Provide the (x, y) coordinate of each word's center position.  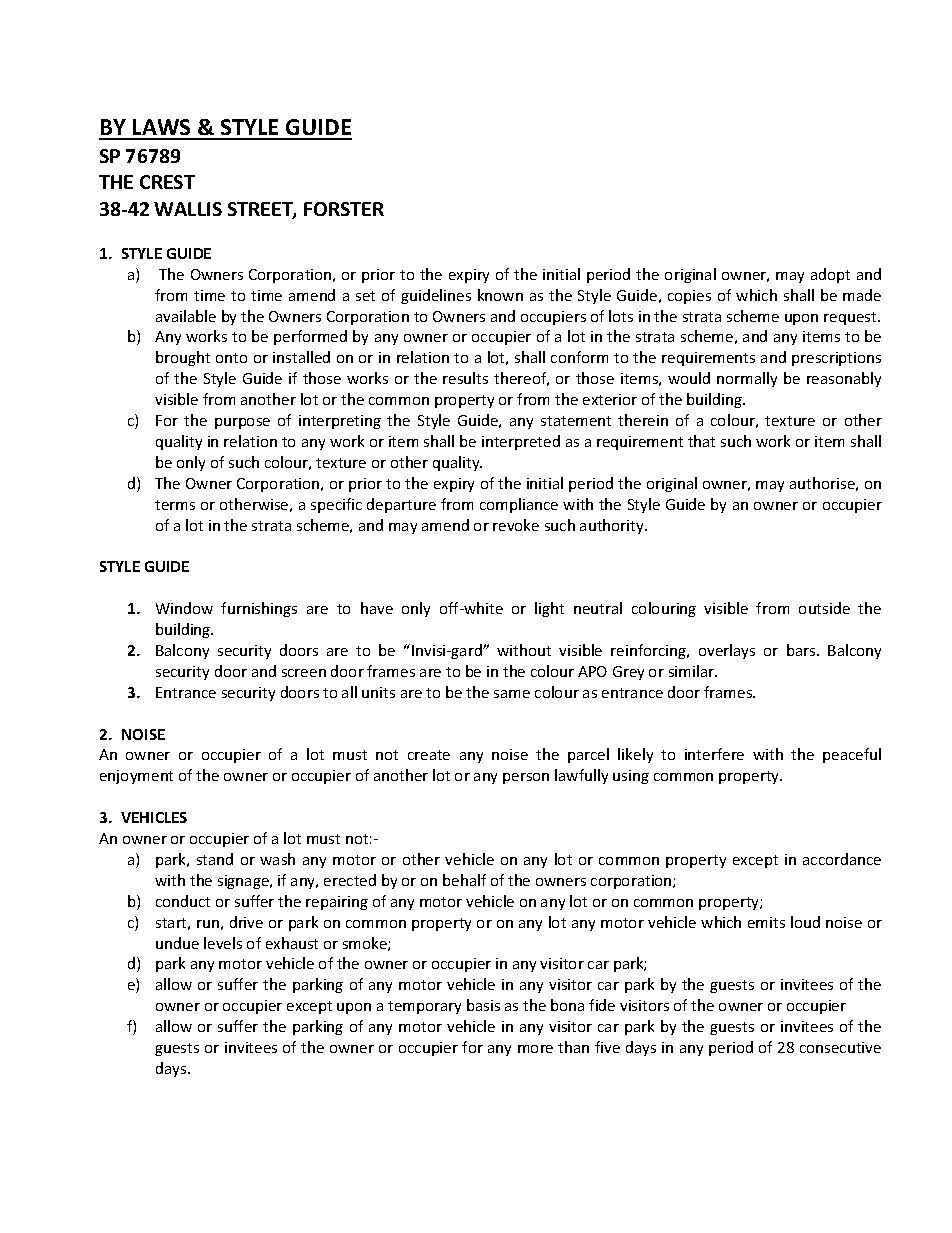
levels (223, 943)
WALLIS (188, 209)
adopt (830, 275)
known (500, 295)
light (549, 609)
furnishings (259, 609)
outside (824, 608)
